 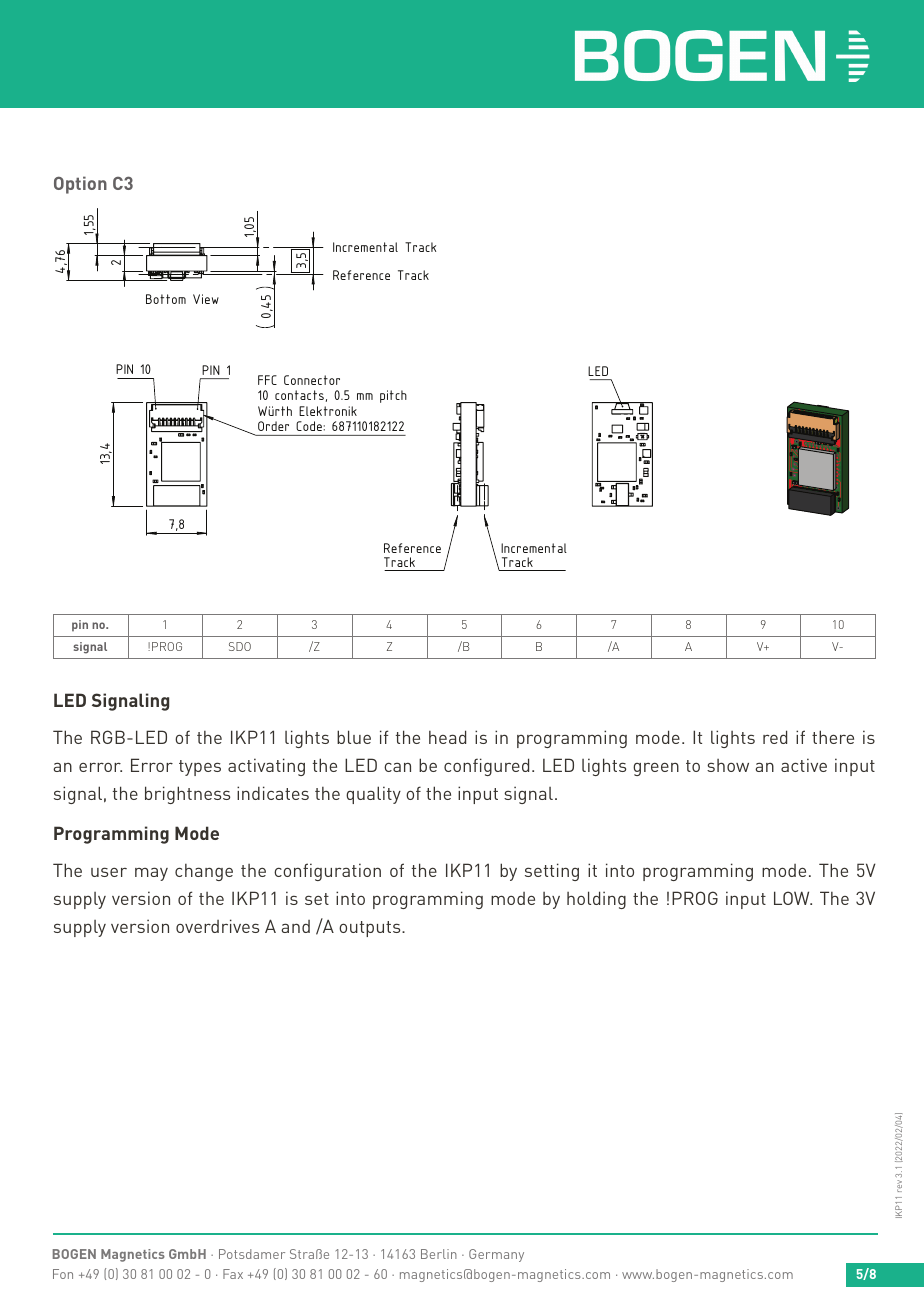 I want to click on Option, so click(x=80, y=185).
